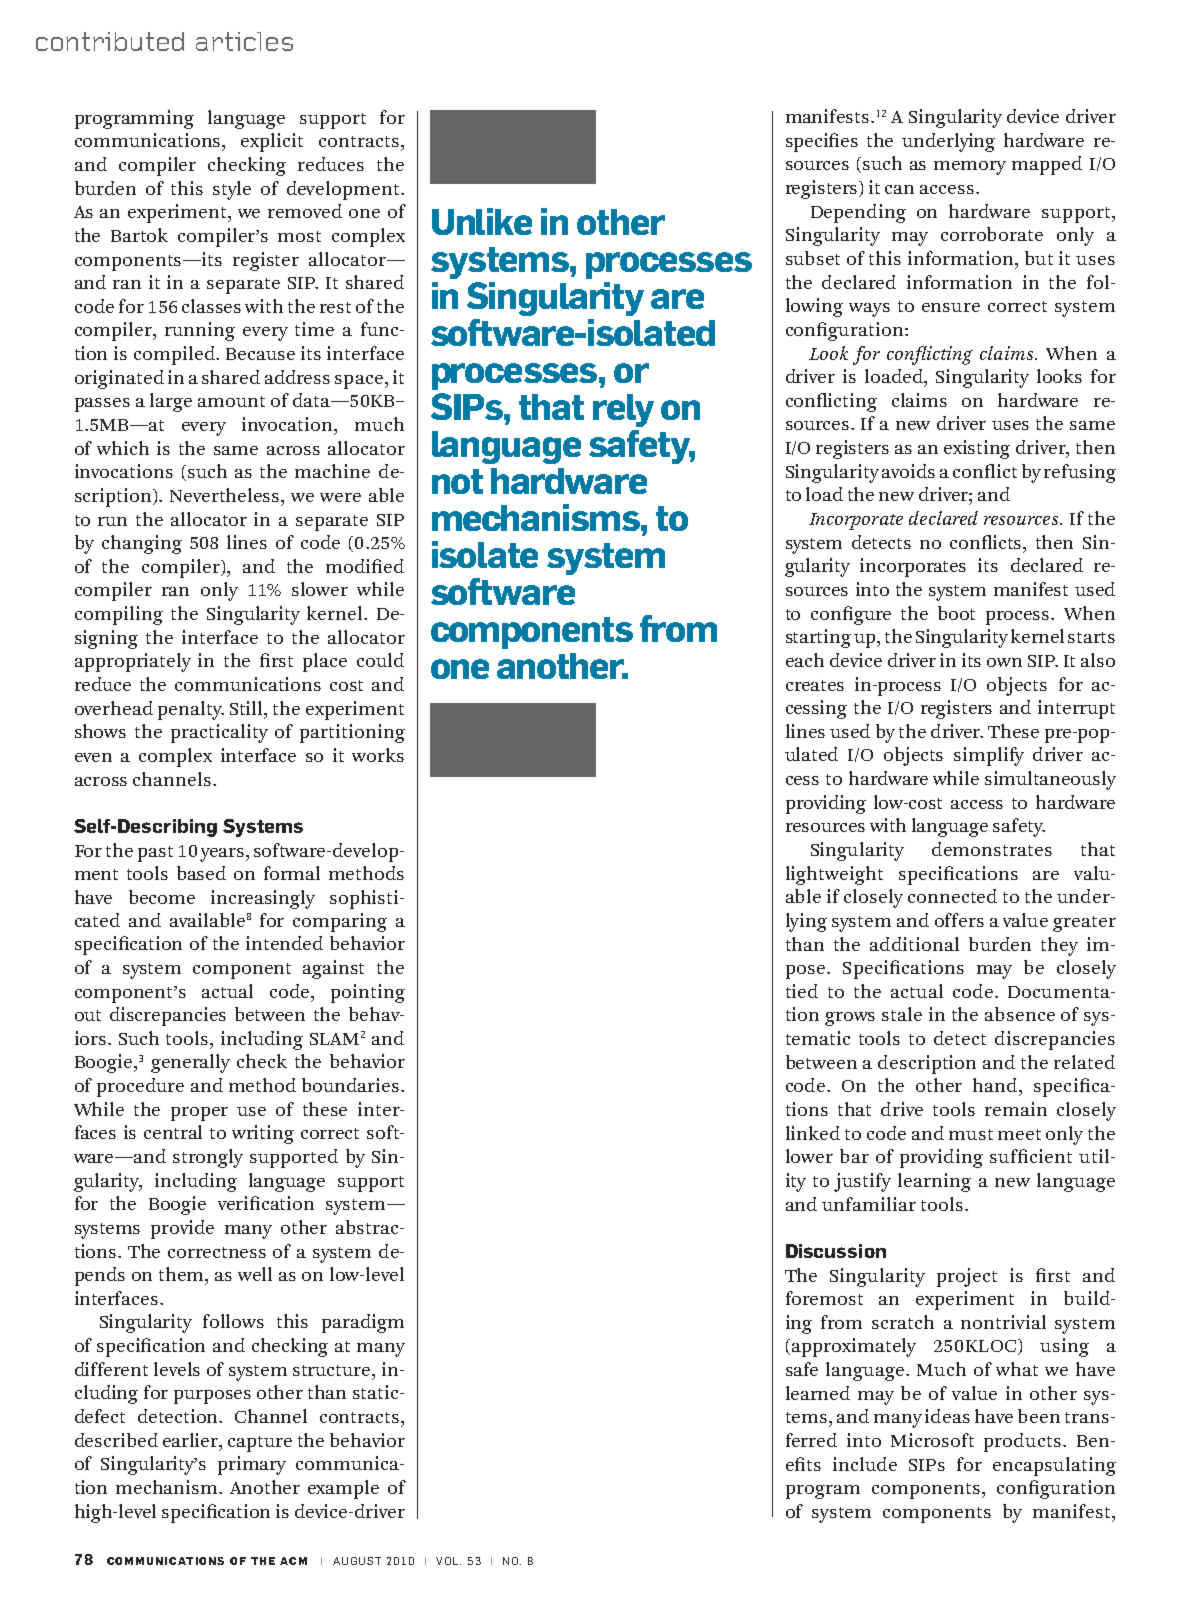  What do you see at coordinates (378, 755) in the document?
I see `works` at bounding box center [378, 755].
